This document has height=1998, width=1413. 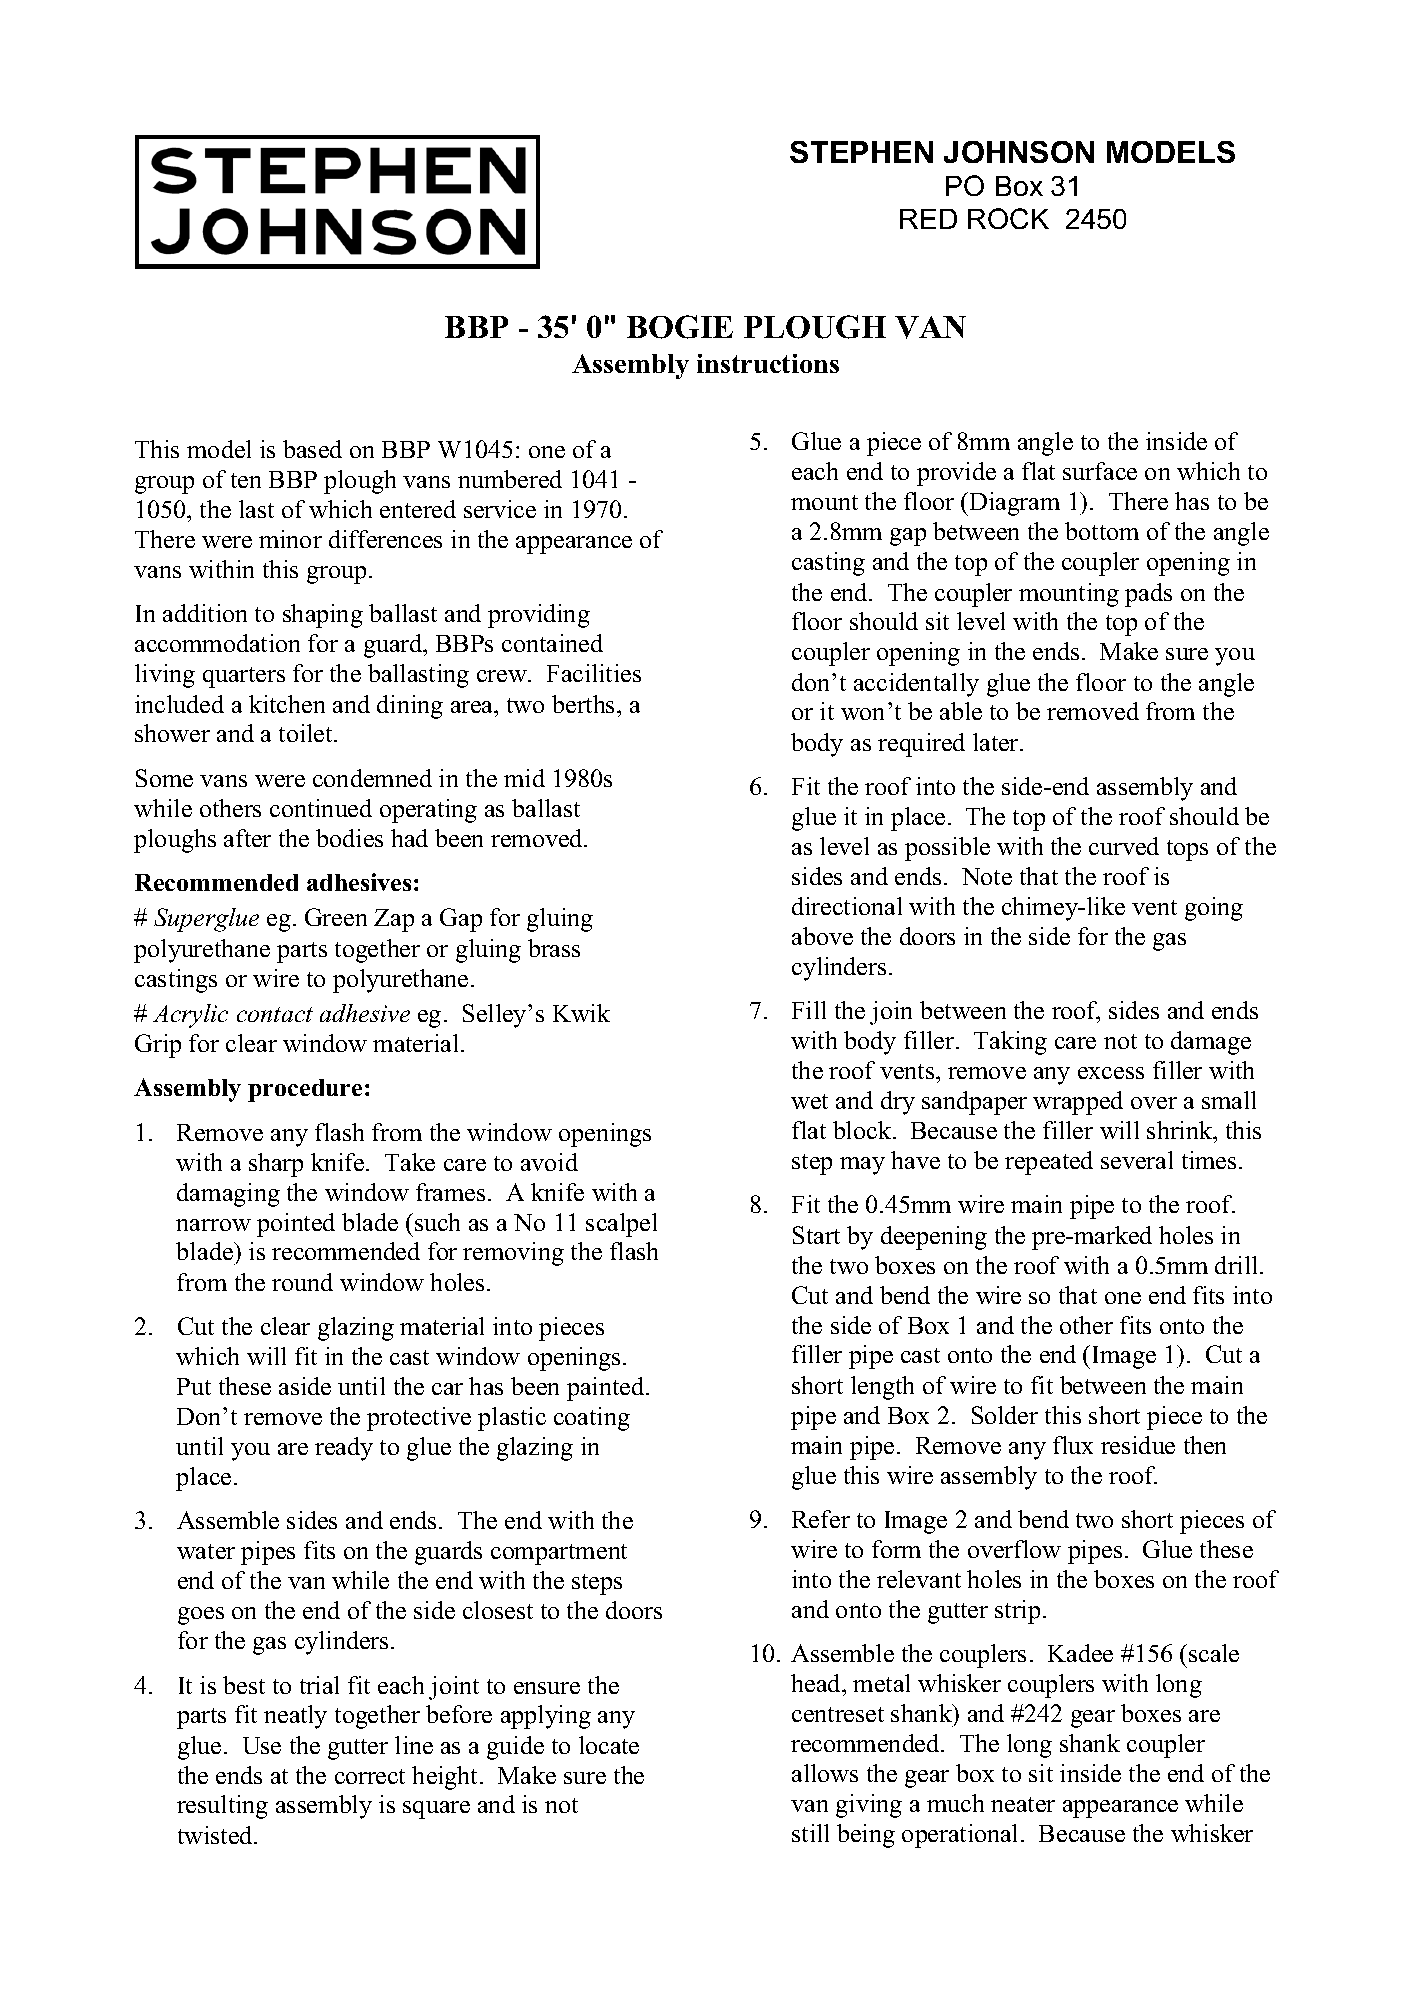 What do you see at coordinates (312, 449) in the document?
I see `based` at bounding box center [312, 449].
